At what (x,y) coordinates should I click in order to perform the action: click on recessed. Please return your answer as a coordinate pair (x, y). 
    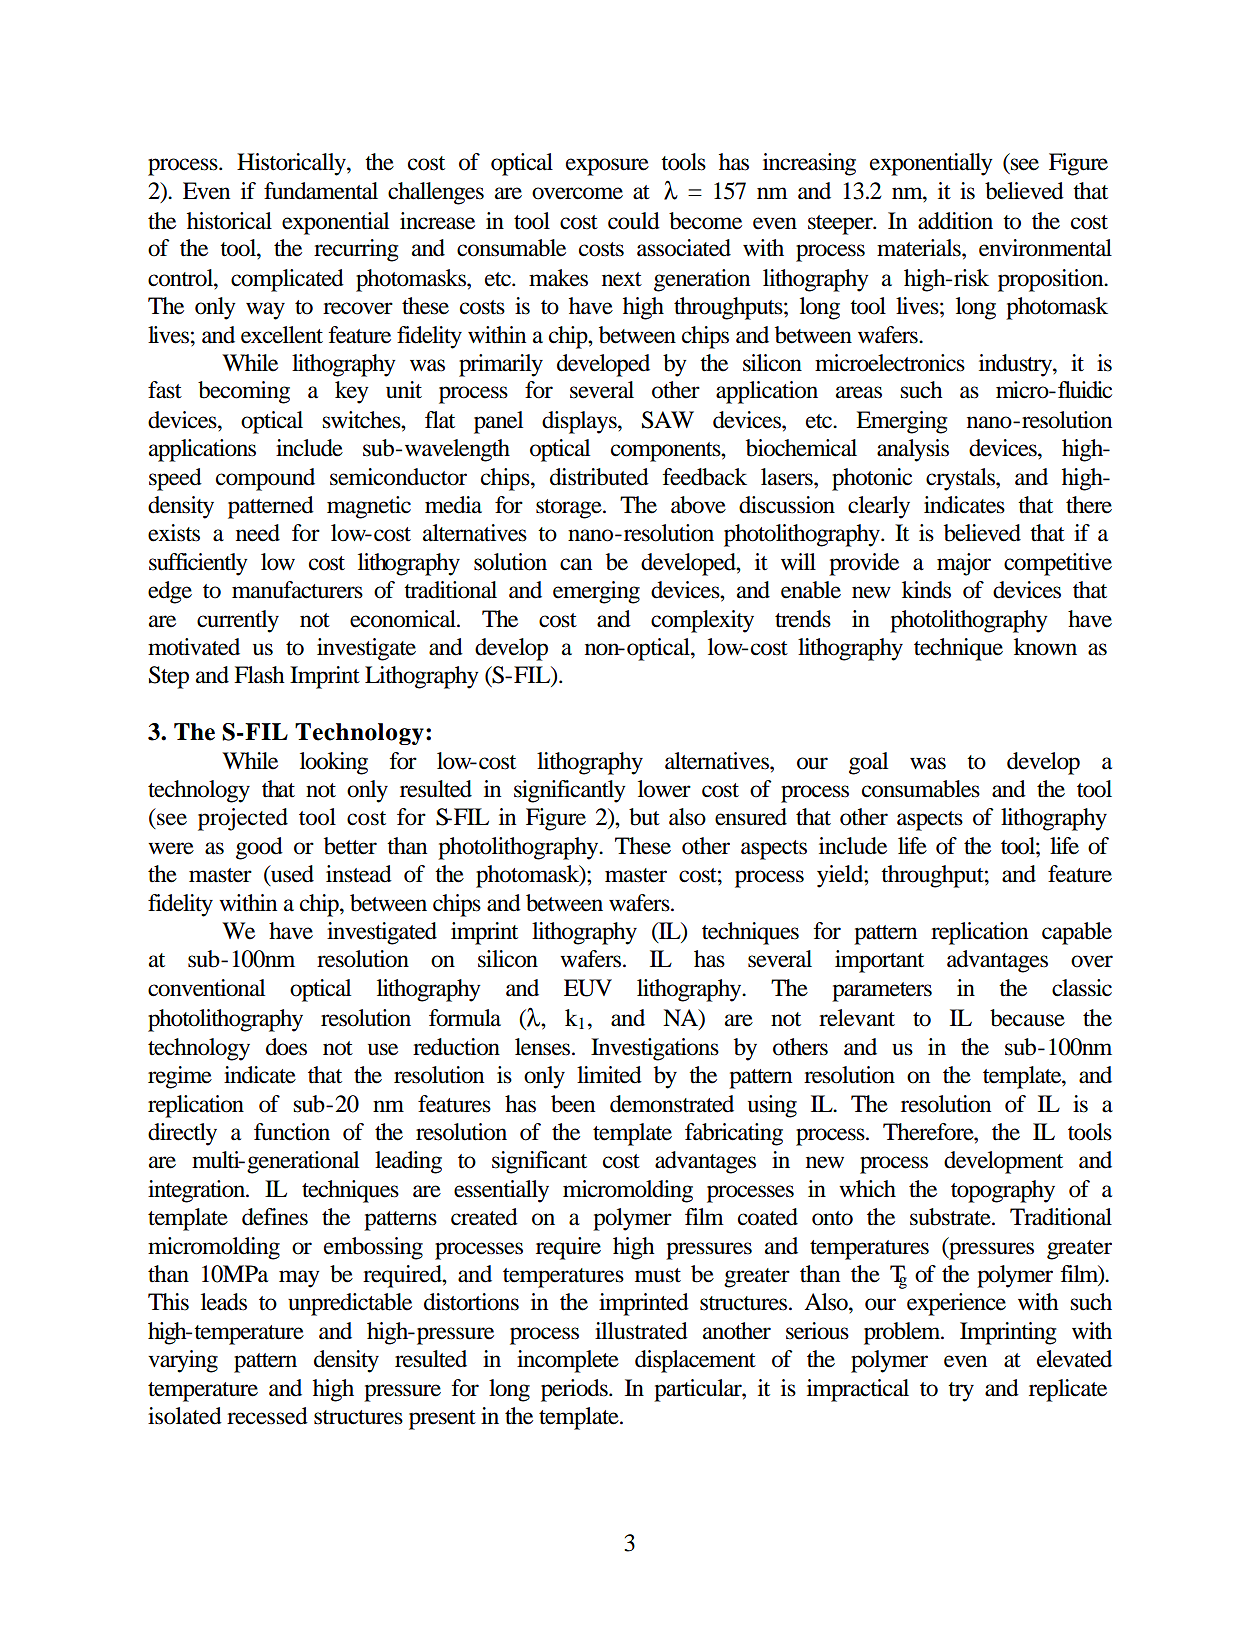
    Looking at the image, I should click on (267, 1416).
